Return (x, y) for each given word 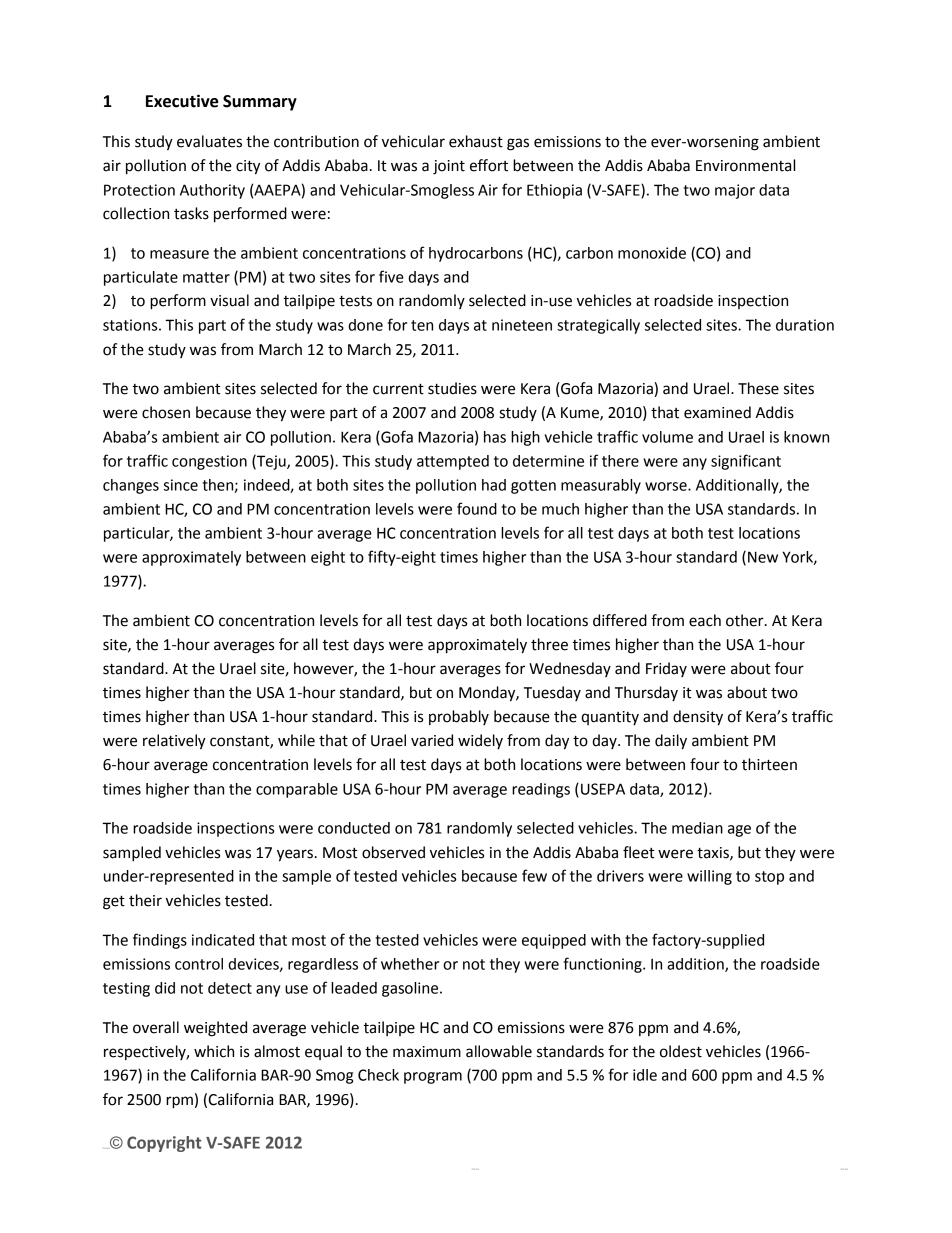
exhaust (476, 141)
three (549, 644)
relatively (174, 742)
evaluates (209, 141)
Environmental (745, 165)
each (705, 620)
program (433, 1078)
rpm (179, 1102)
